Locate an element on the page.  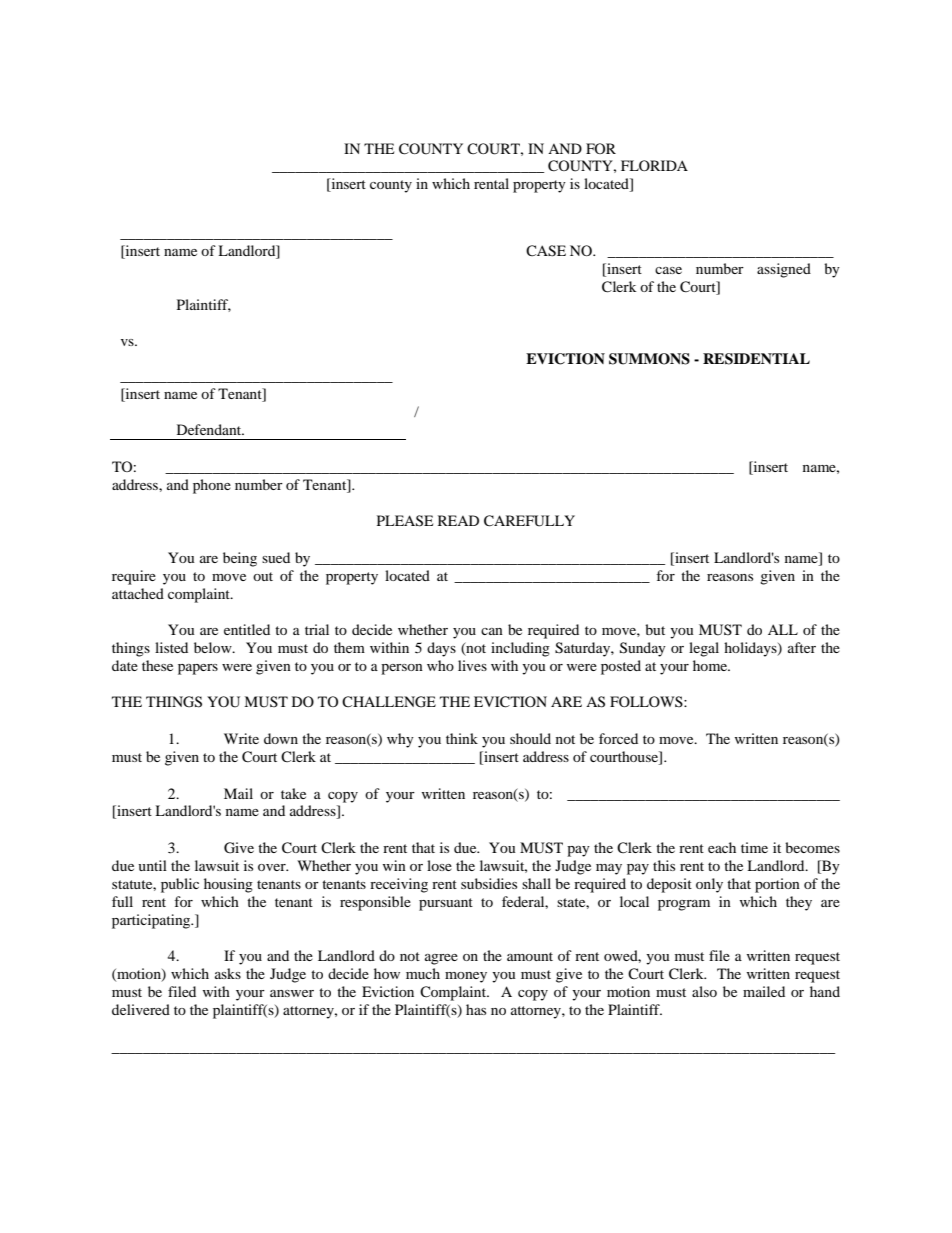
SUMMONS is located at coordinates (649, 359).
